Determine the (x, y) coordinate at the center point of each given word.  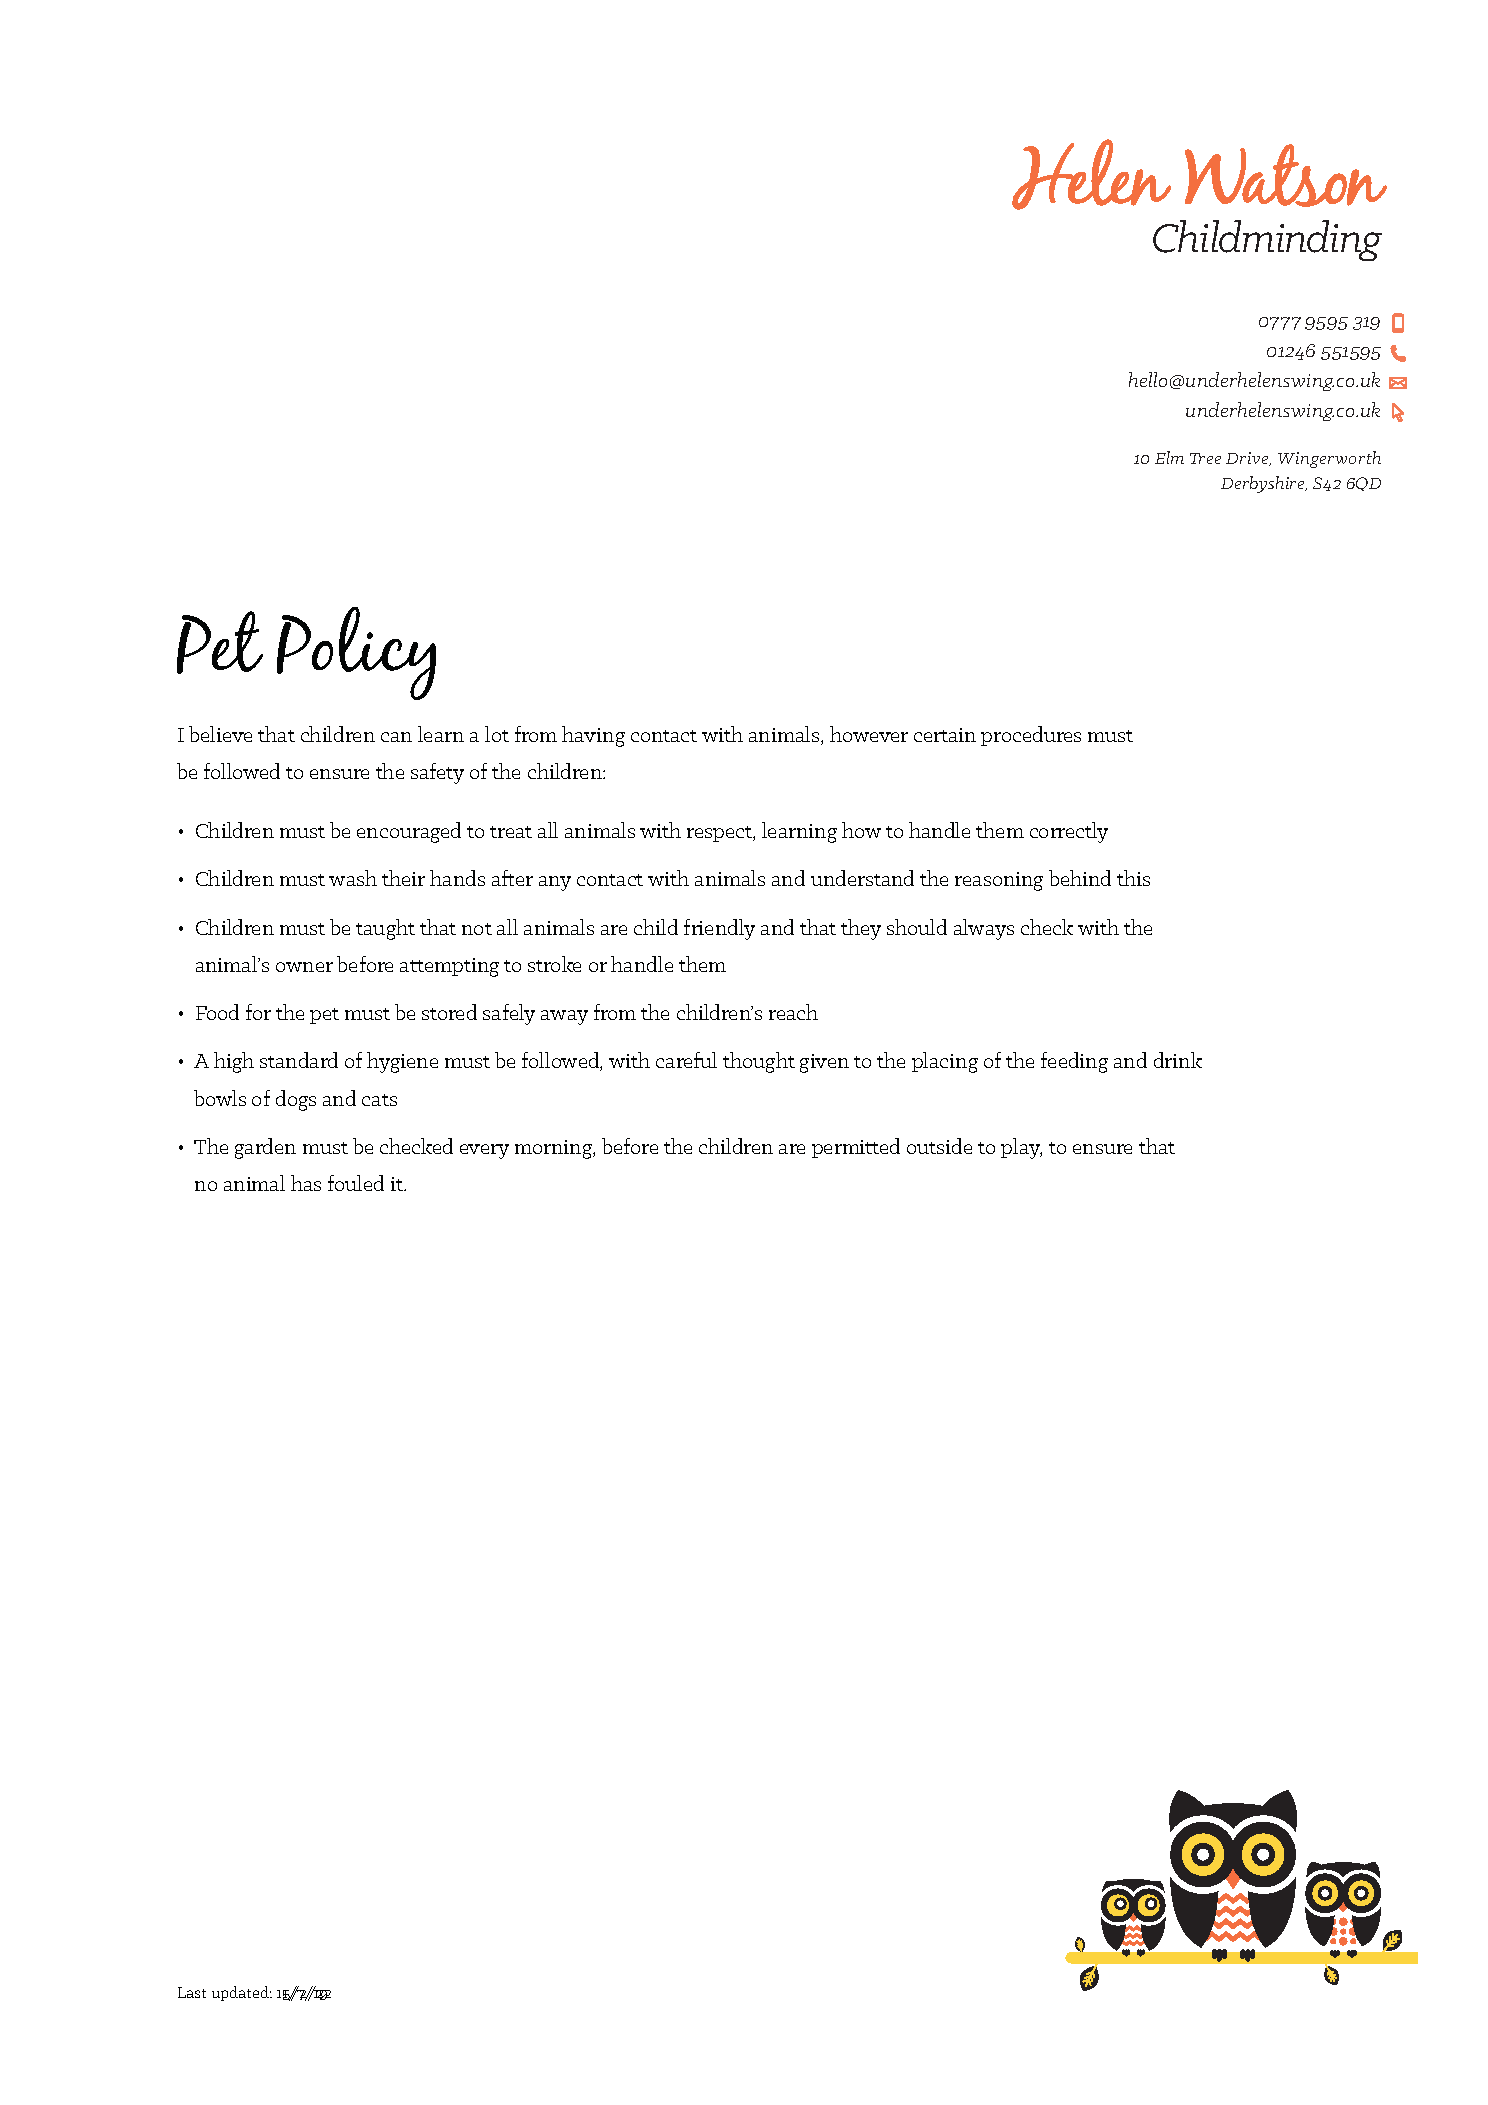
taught (385, 929)
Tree (1205, 458)
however (869, 734)
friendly (719, 929)
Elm (1169, 457)
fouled (356, 1183)
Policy (356, 653)
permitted (856, 1148)
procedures (1031, 736)
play (1021, 1148)
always (984, 929)
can (396, 737)
